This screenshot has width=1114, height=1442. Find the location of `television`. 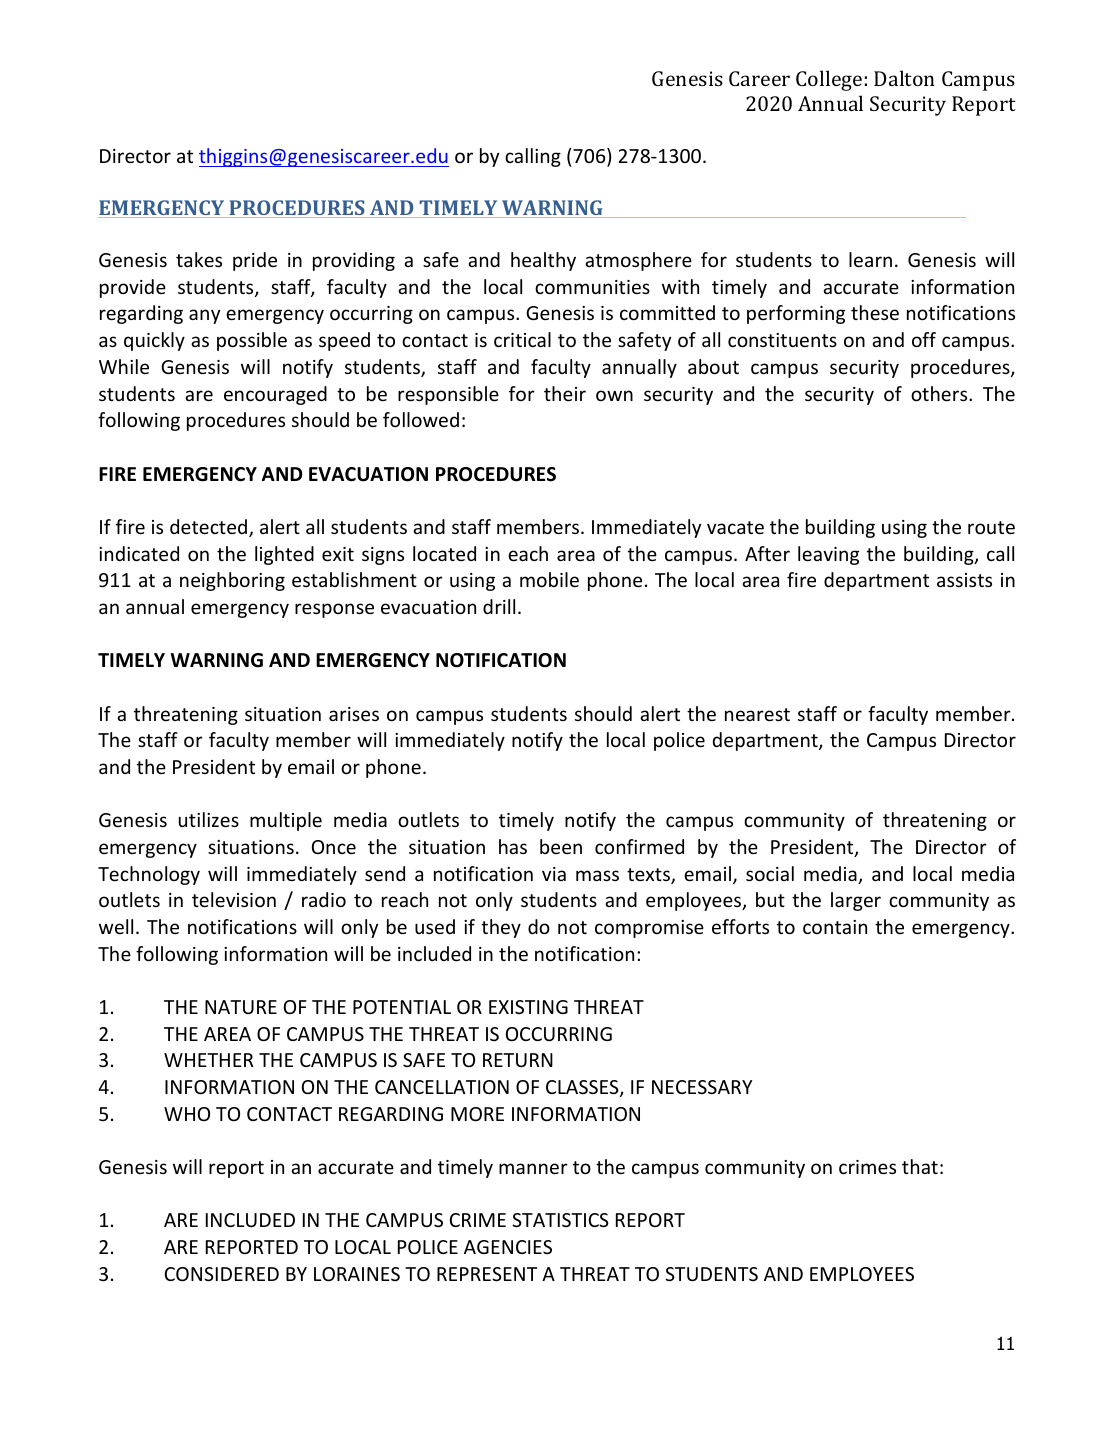

television is located at coordinates (234, 899).
